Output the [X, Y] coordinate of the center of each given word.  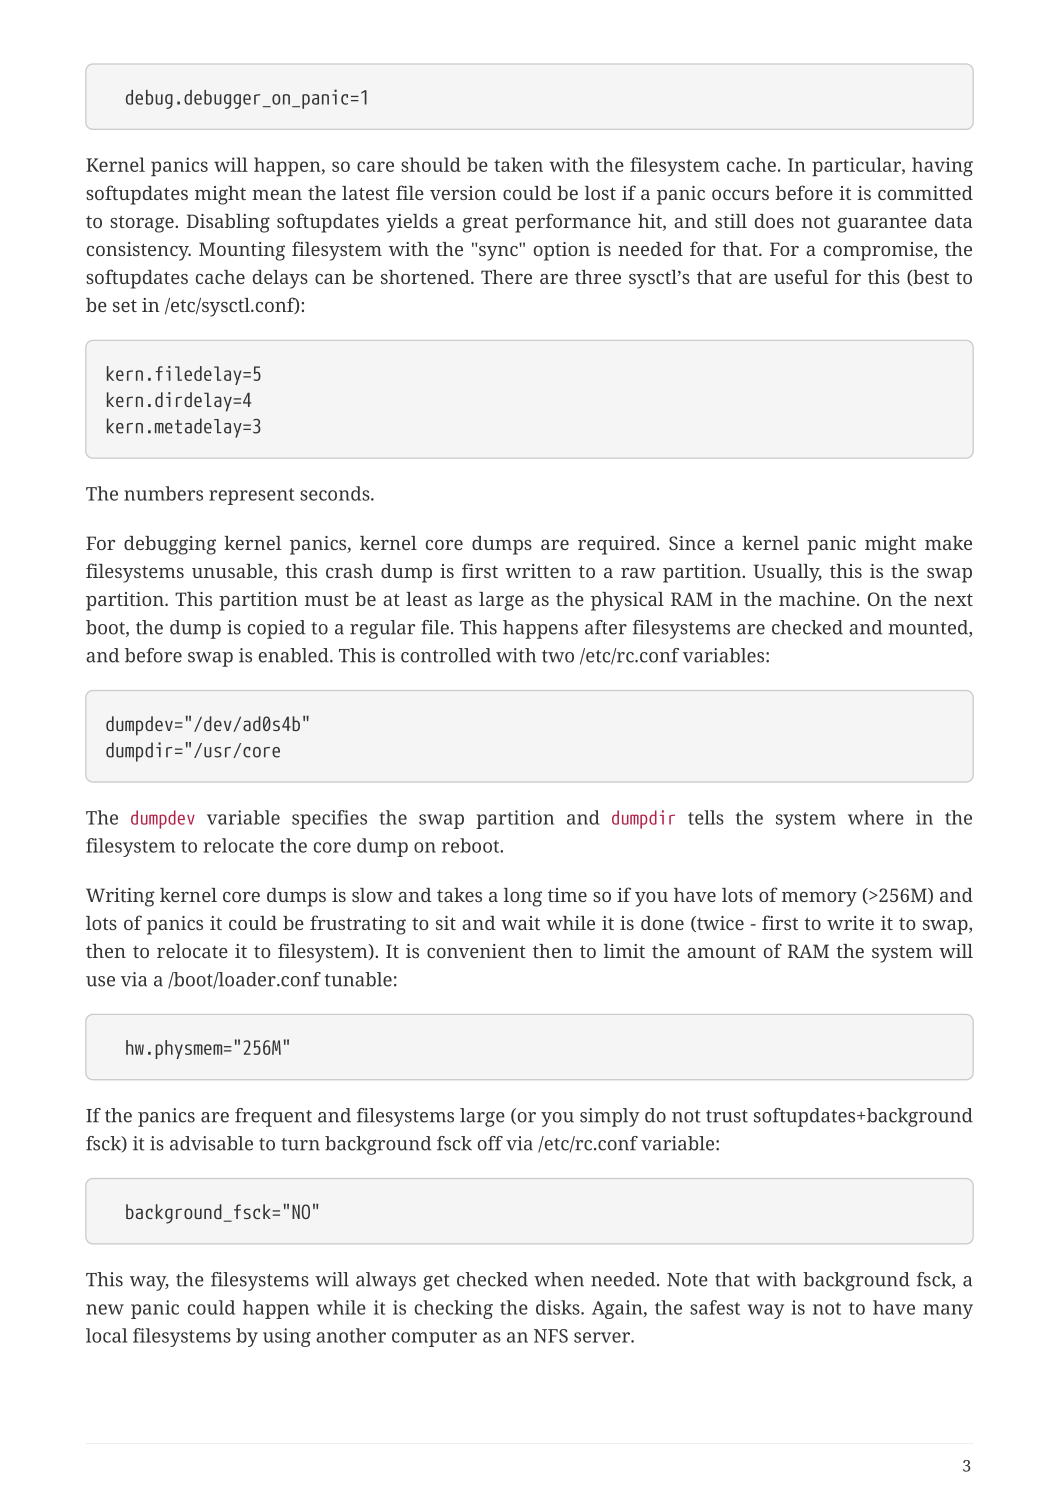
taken [518, 164]
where [876, 817]
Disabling [228, 223]
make [948, 543]
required [618, 545]
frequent [273, 1117]
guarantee [882, 224]
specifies [329, 819]
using [287, 1337]
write [850, 923]
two [558, 656]
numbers [163, 493]
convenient [476, 951]
